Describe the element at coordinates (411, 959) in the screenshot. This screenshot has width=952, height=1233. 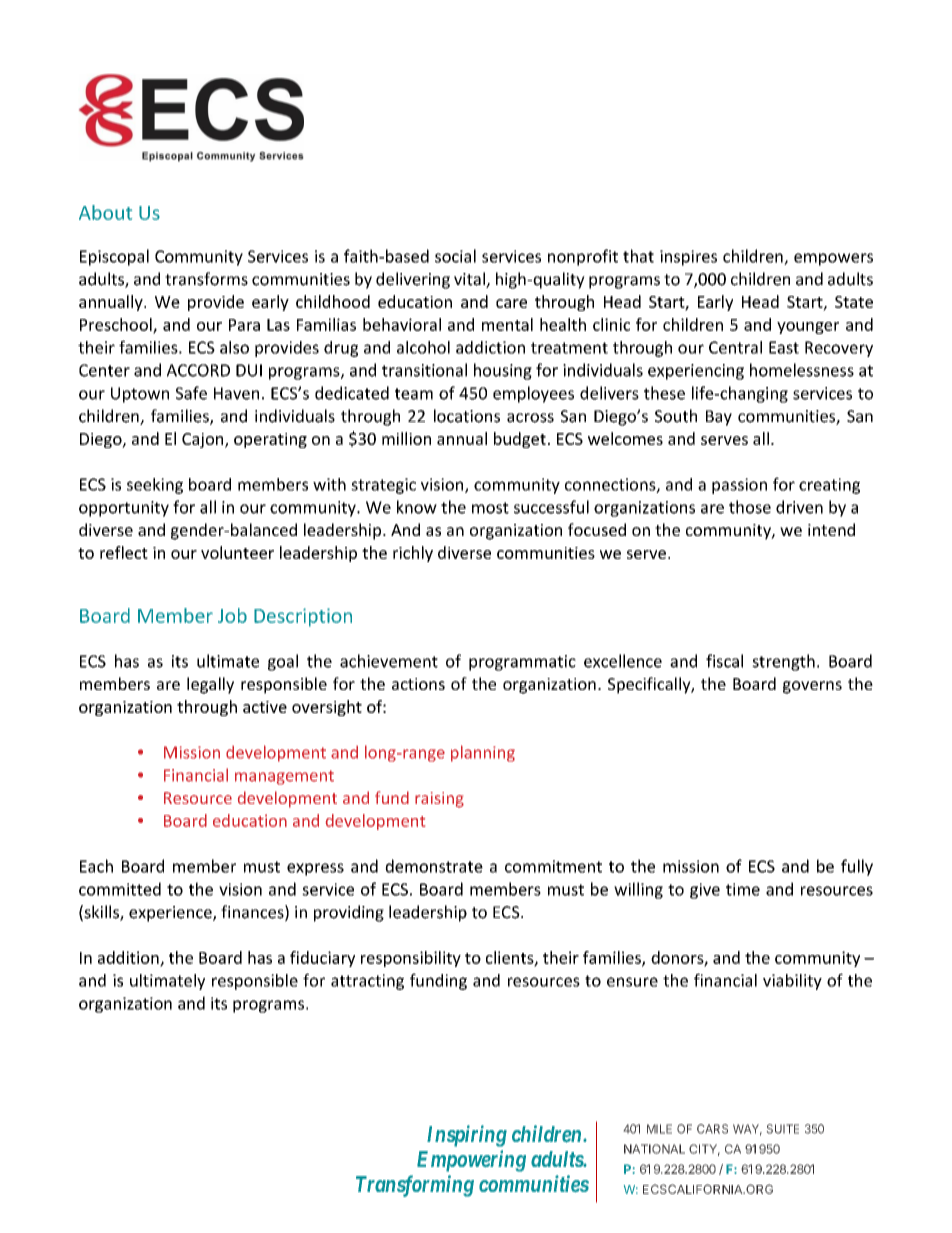
I see `responsibility` at that location.
